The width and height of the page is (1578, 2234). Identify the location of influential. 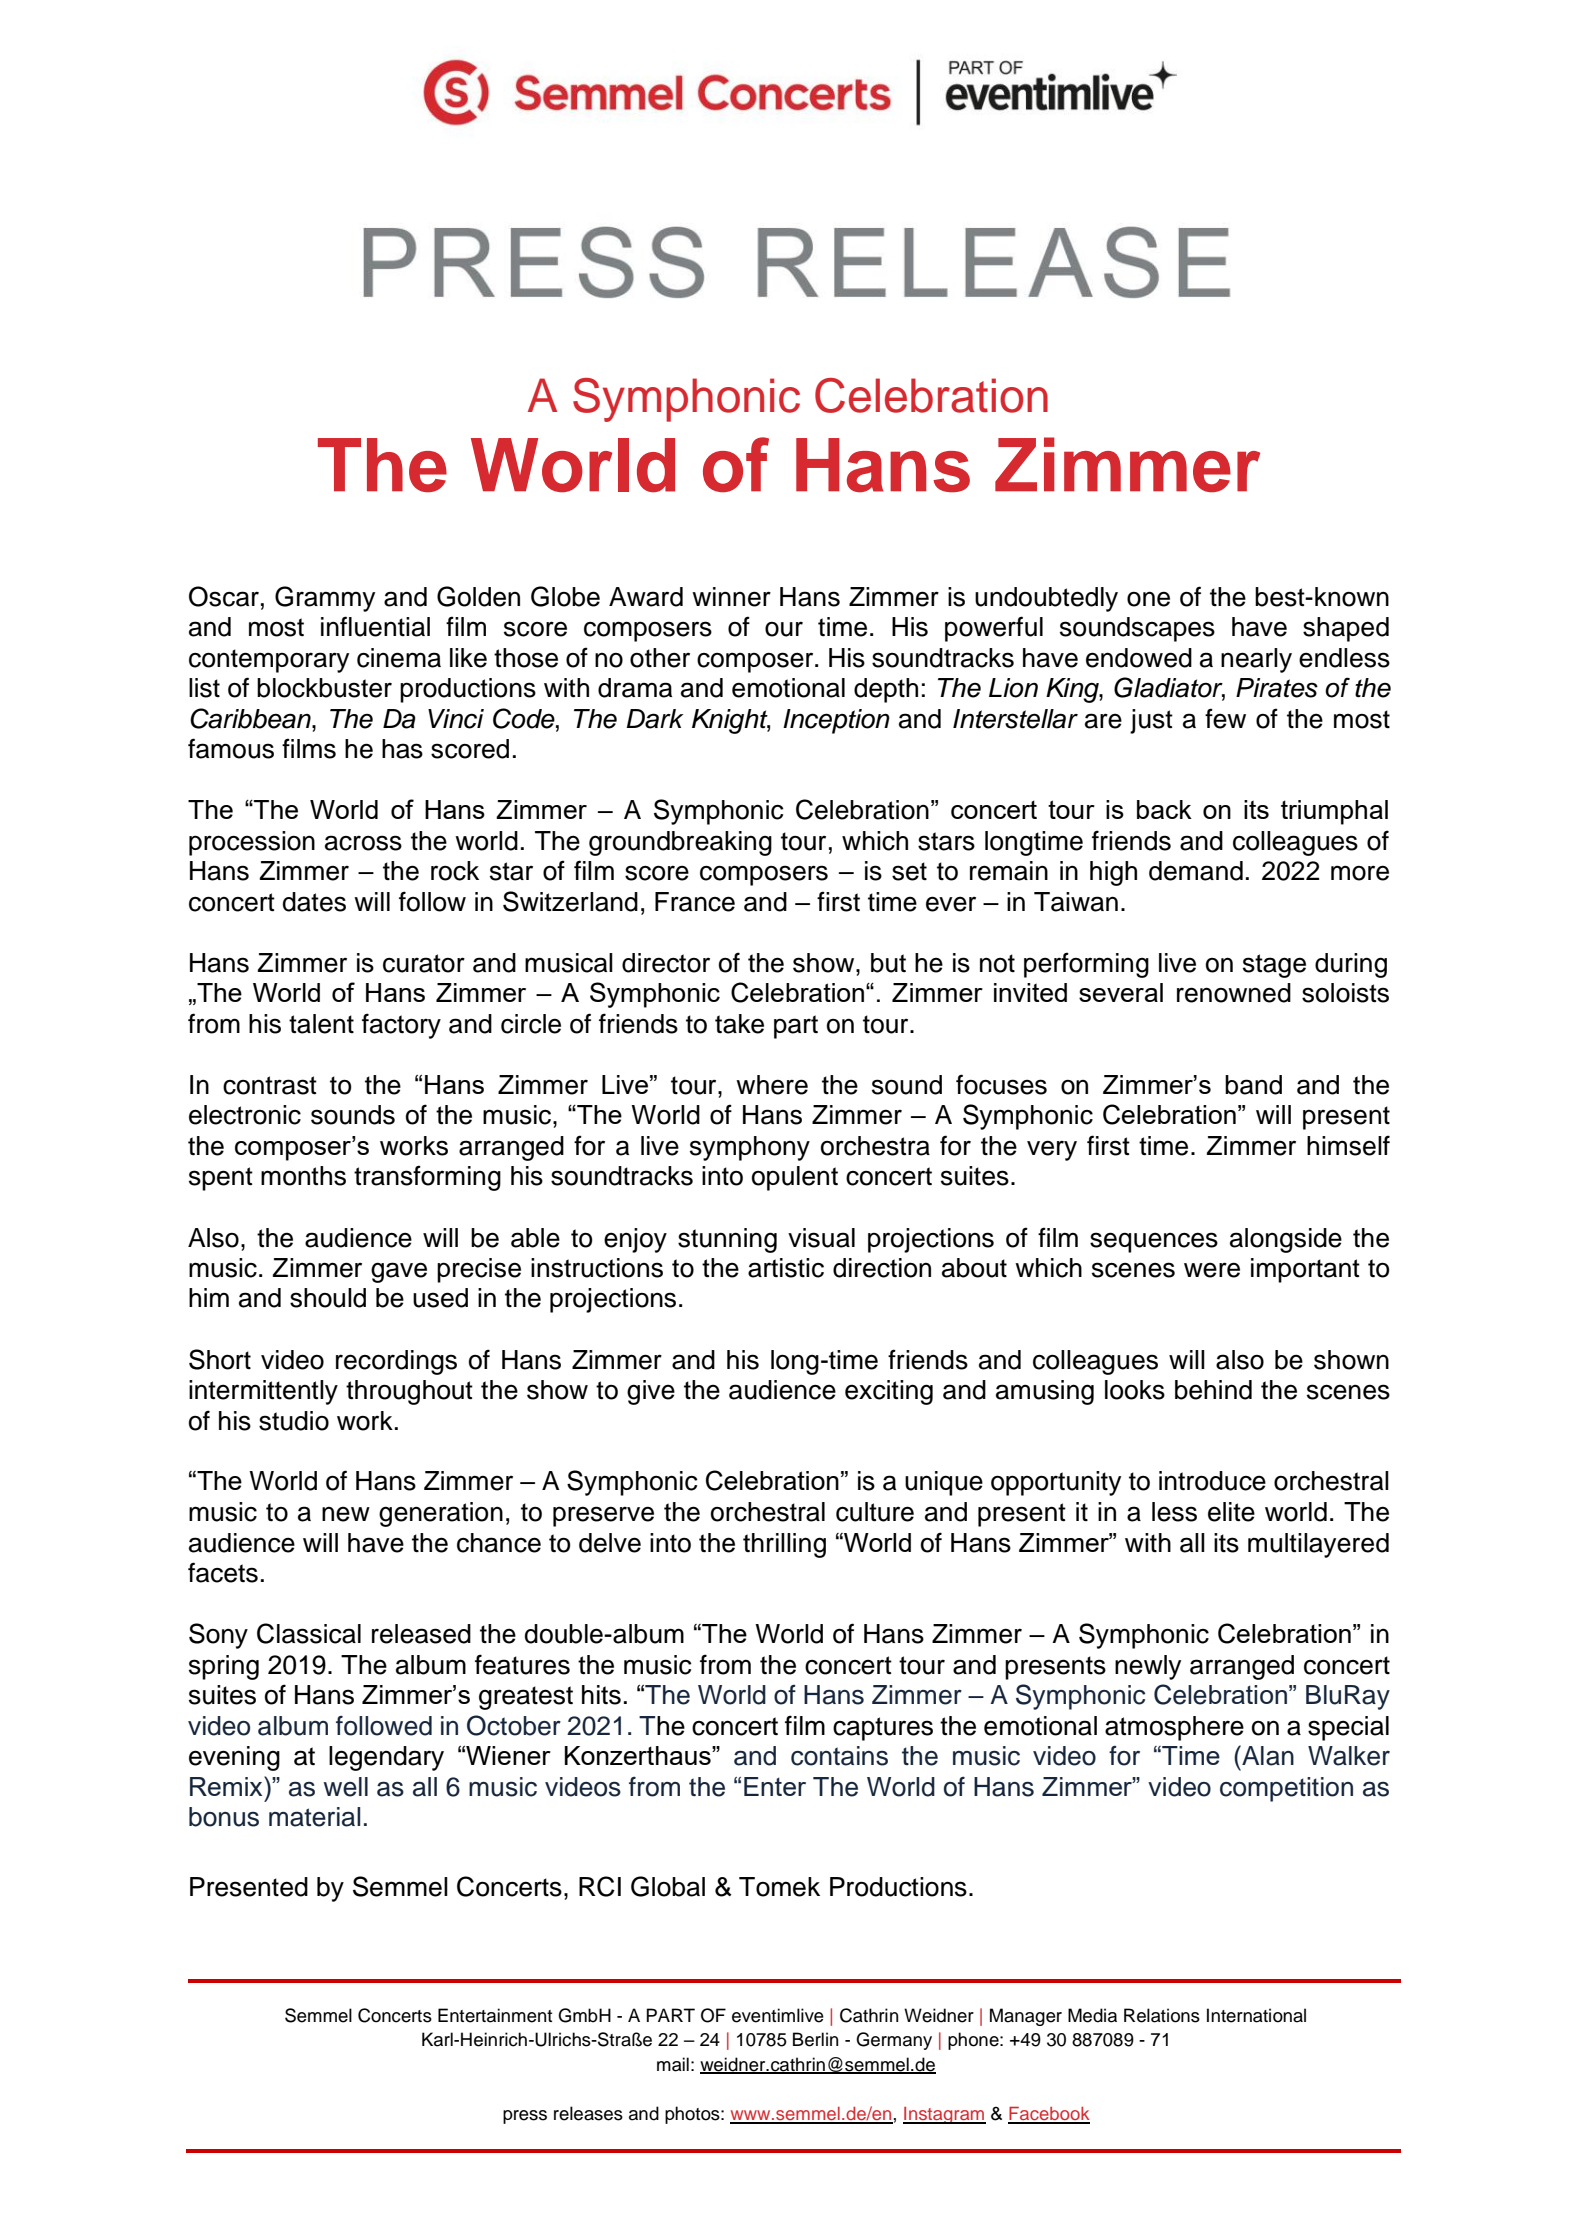
(375, 626).
